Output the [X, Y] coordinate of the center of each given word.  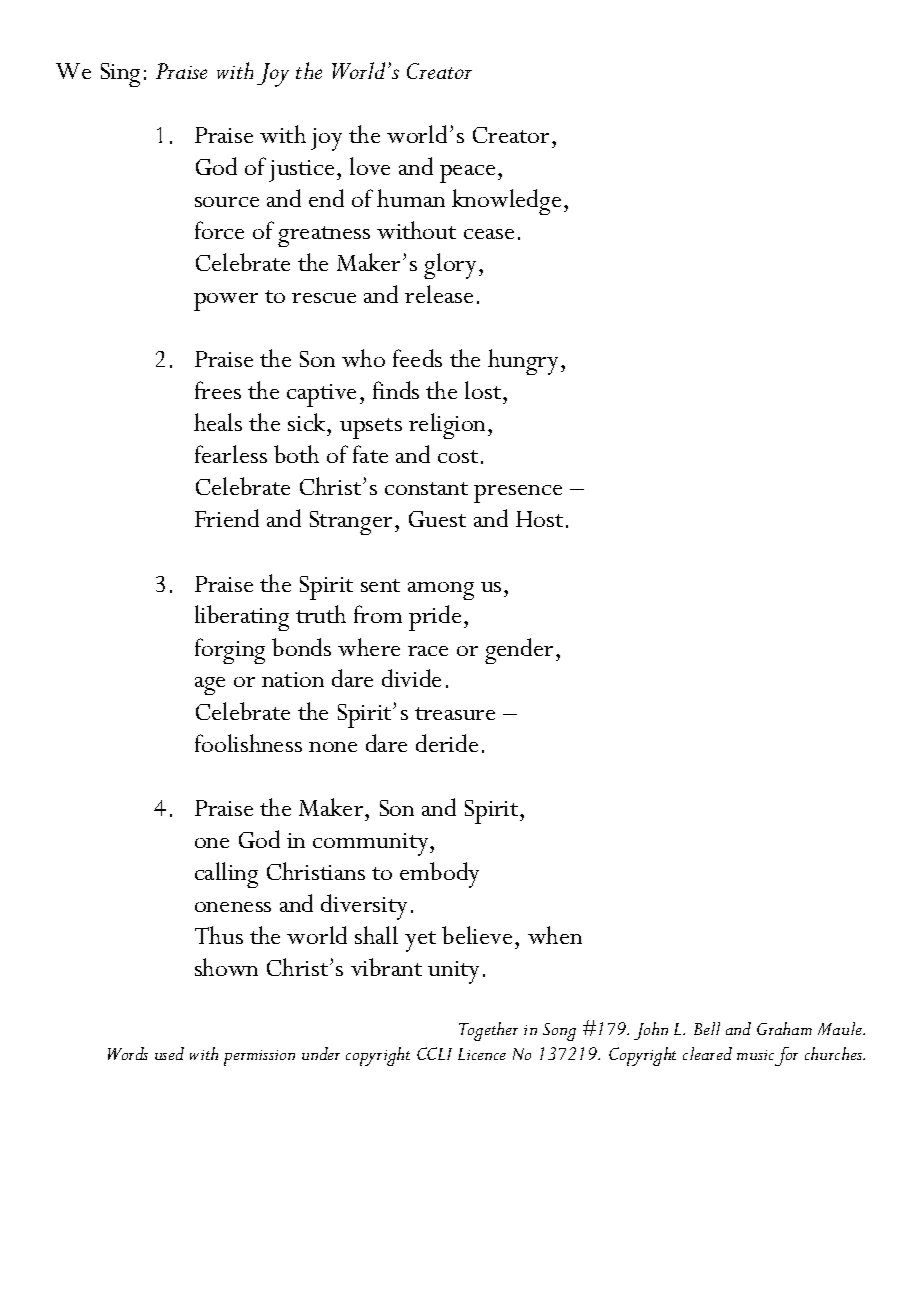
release [439, 294]
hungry [523, 362]
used [169, 1053]
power [226, 302]
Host [539, 519]
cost [458, 456]
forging [230, 651]
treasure [455, 713]
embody [439, 875]
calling [226, 875]
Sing [120, 75]
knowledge [506, 202]
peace [467, 174]
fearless [231, 454]
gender [521, 651]
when [555, 935]
